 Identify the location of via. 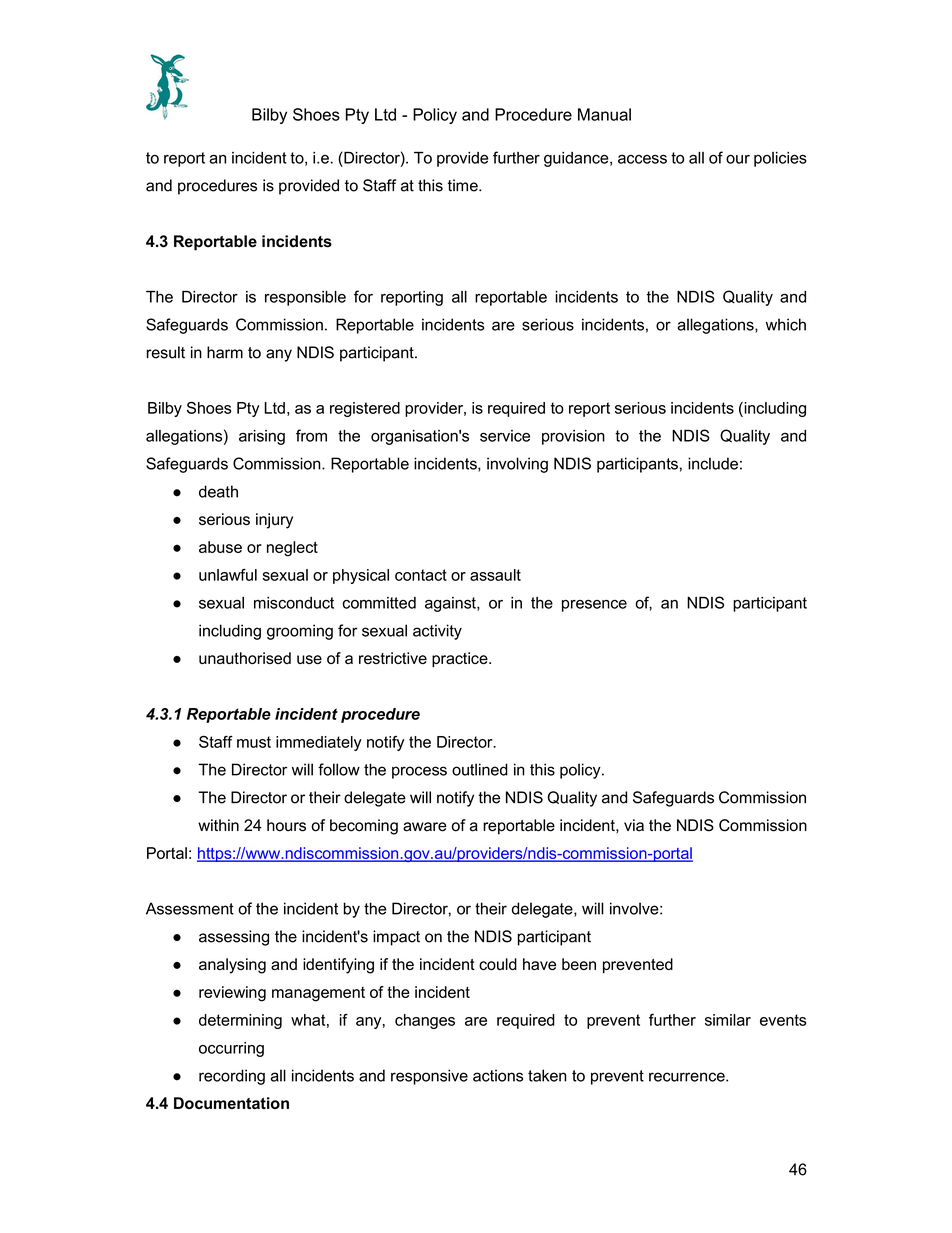
(634, 825).
